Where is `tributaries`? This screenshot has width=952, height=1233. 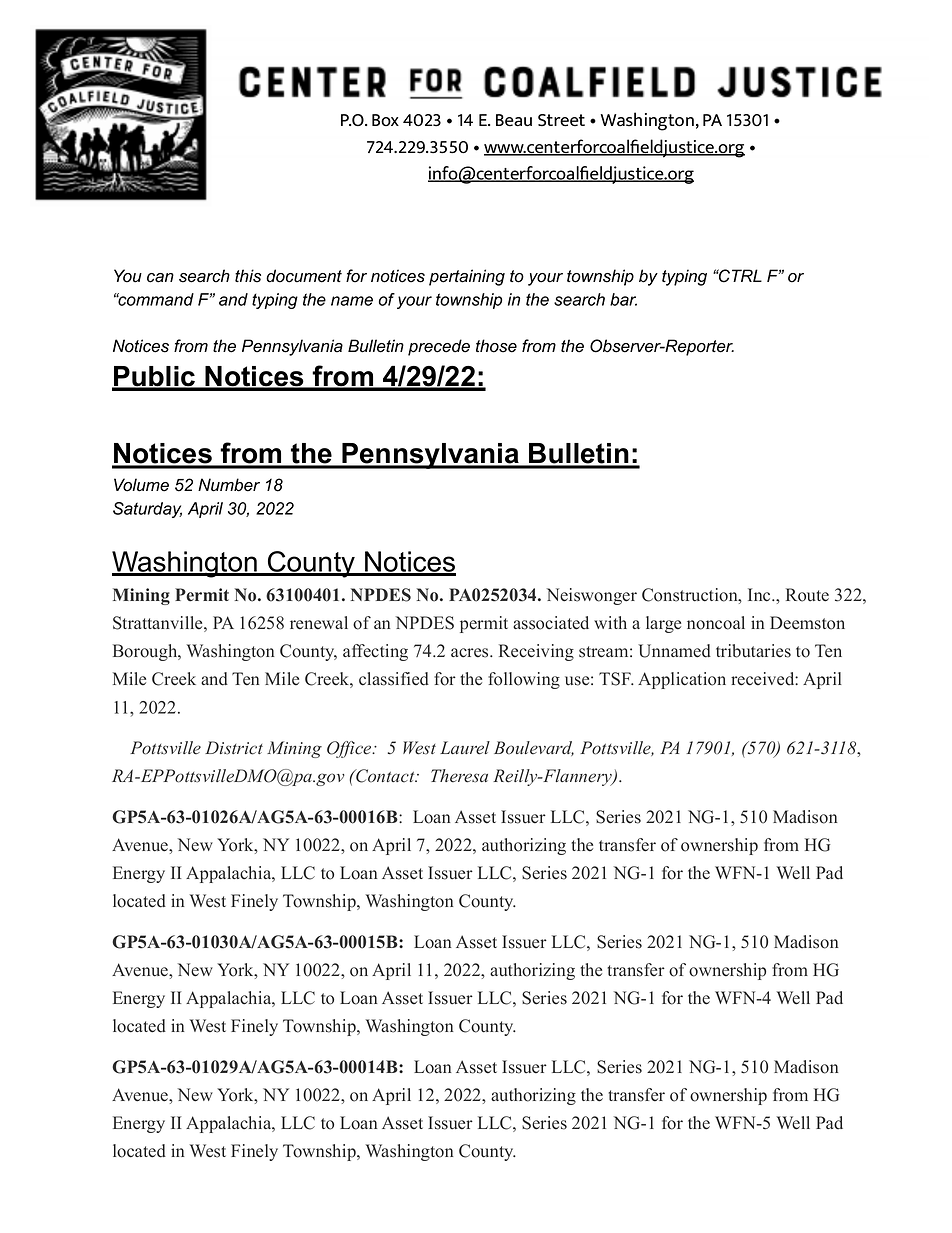 tributaries is located at coordinates (753, 651).
